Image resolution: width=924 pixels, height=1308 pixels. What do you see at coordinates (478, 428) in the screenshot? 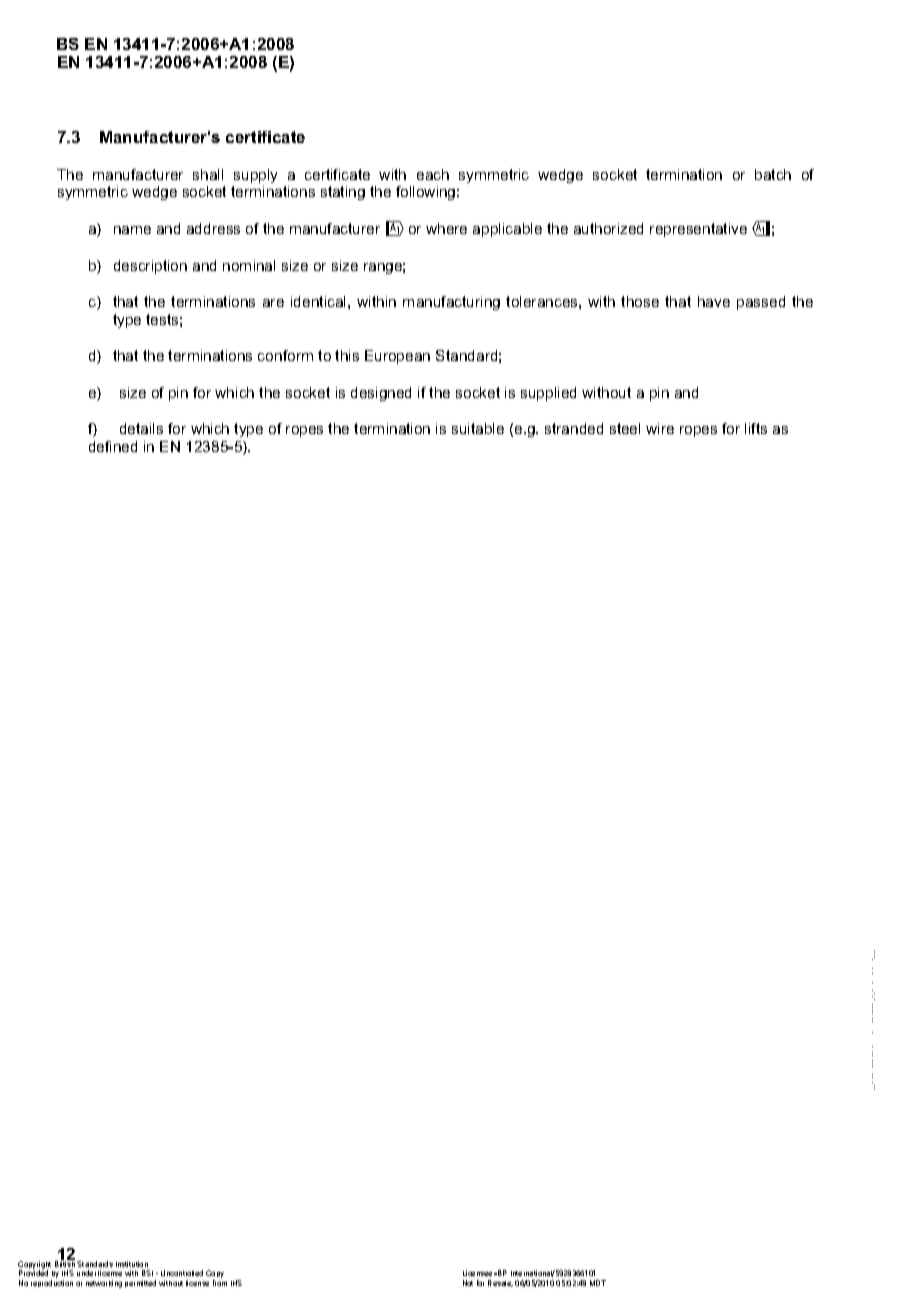
I see `suitable` at bounding box center [478, 428].
